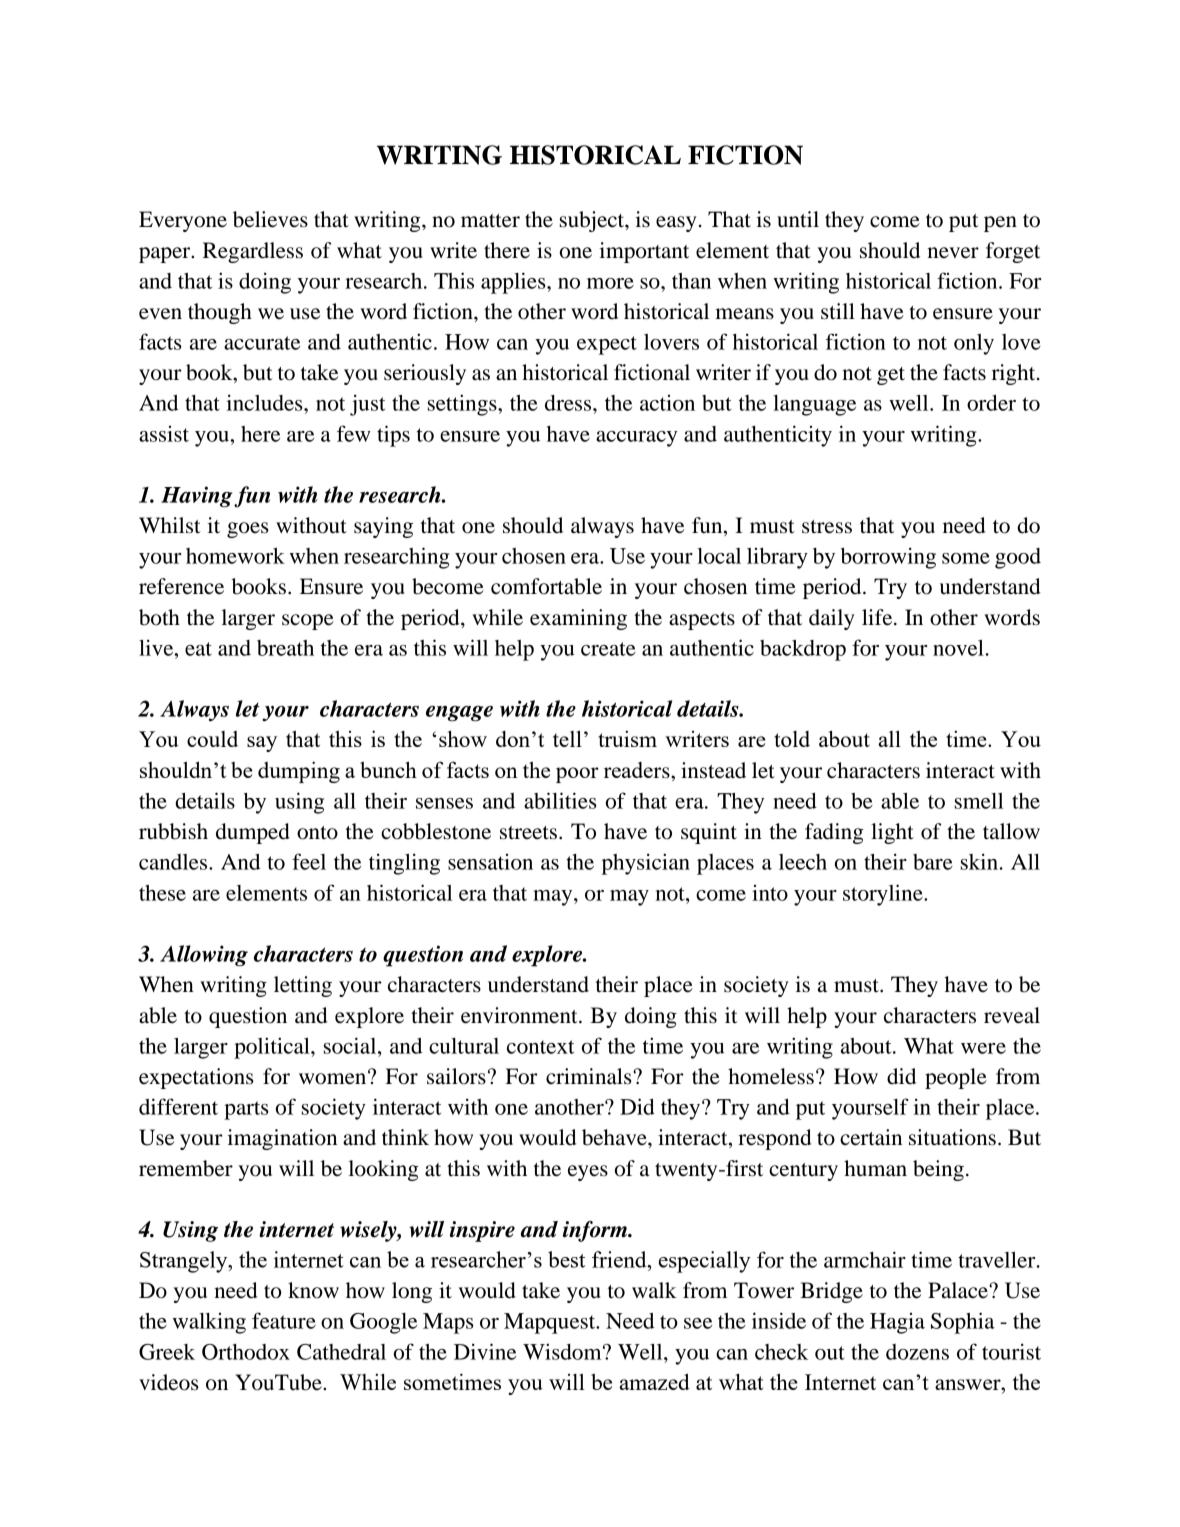 The width and height of the screenshot is (1180, 1527). I want to click on light, so click(892, 833).
